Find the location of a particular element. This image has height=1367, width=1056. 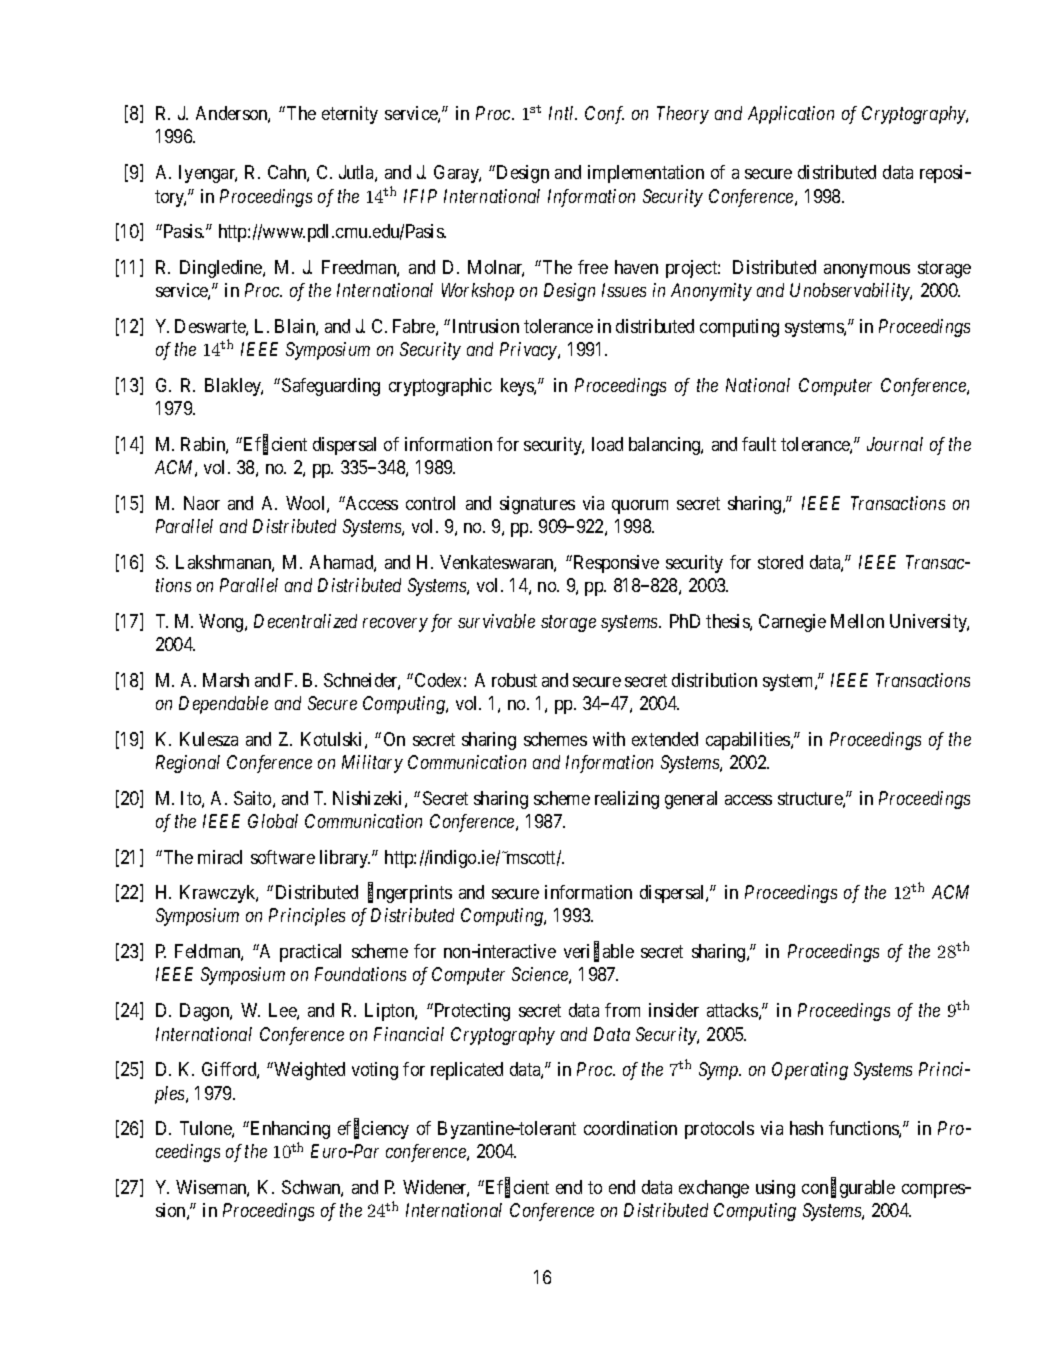

Journal is located at coordinates (895, 444).
